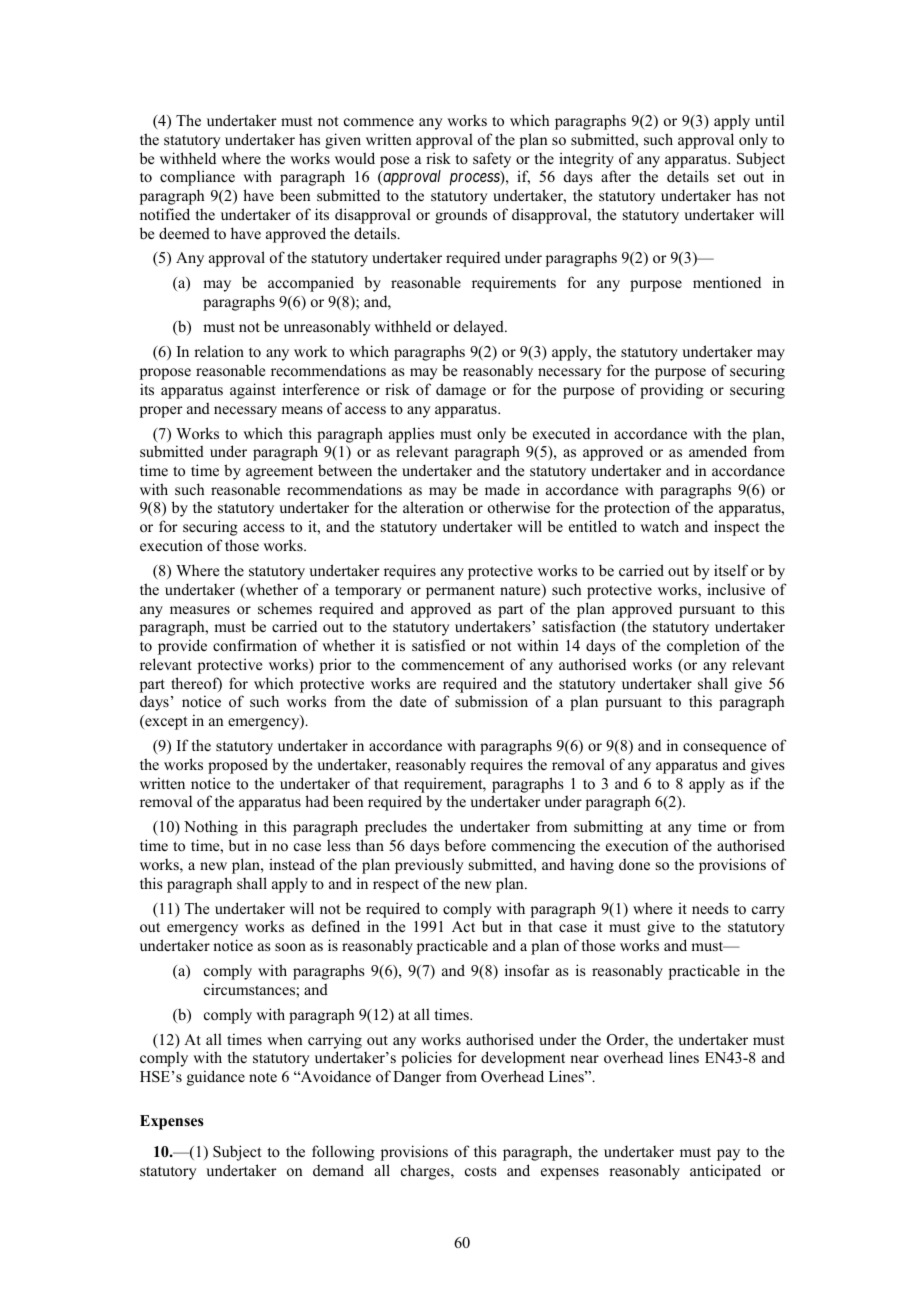 This screenshot has width=924, height=1308. Describe the element at coordinates (255, 645) in the screenshot. I see `confirmation` at that location.
